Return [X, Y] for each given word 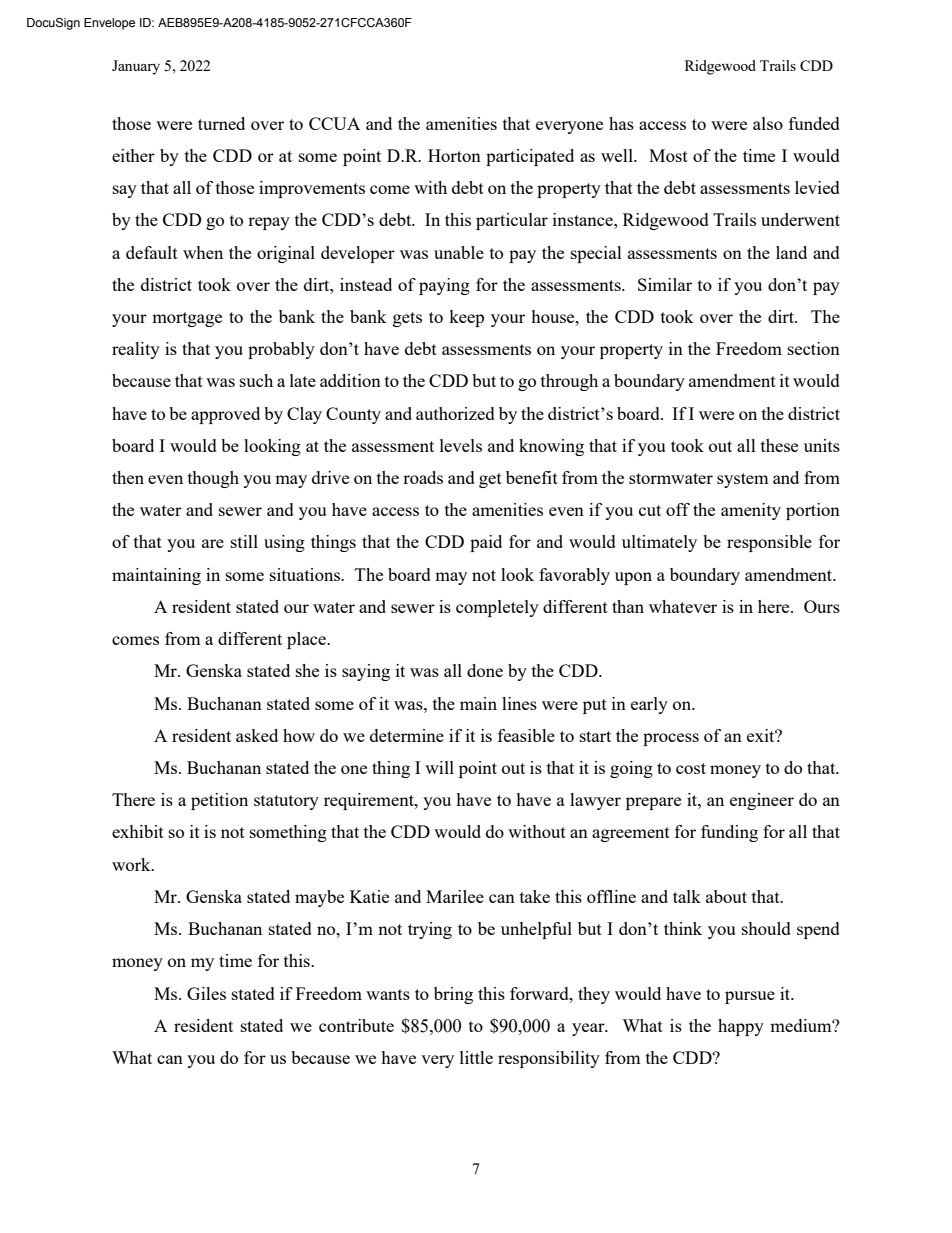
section [814, 348]
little [476, 1057]
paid [486, 543]
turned [221, 123]
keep [466, 318]
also [768, 123]
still [244, 541]
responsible [769, 543]
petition [219, 801]
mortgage [187, 319]
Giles [206, 993]
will [439, 767]
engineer [762, 801]
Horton [454, 155]
